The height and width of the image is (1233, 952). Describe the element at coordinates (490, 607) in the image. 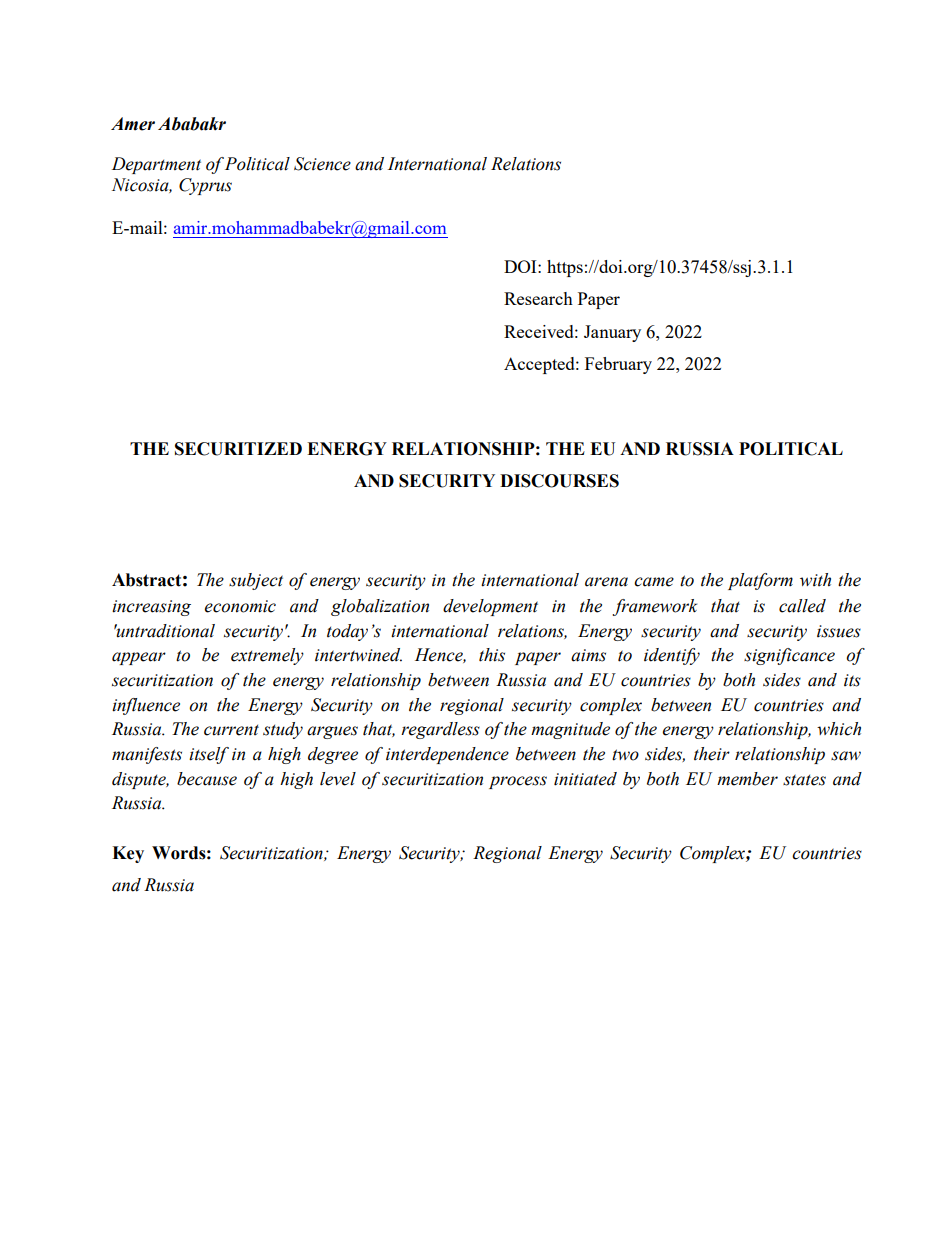

I see `development` at that location.
